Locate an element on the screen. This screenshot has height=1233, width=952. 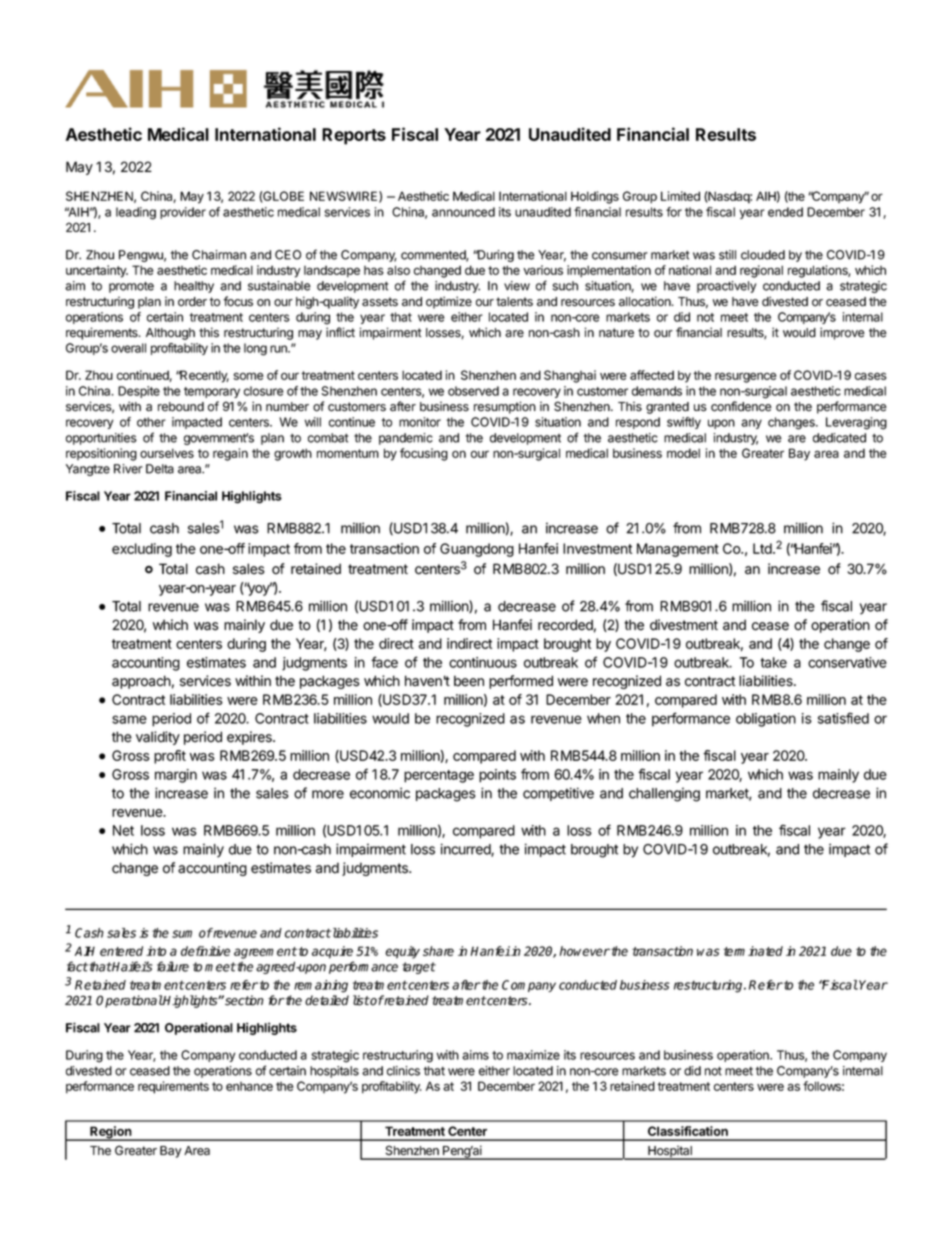
enhance is located at coordinates (249, 1086).
